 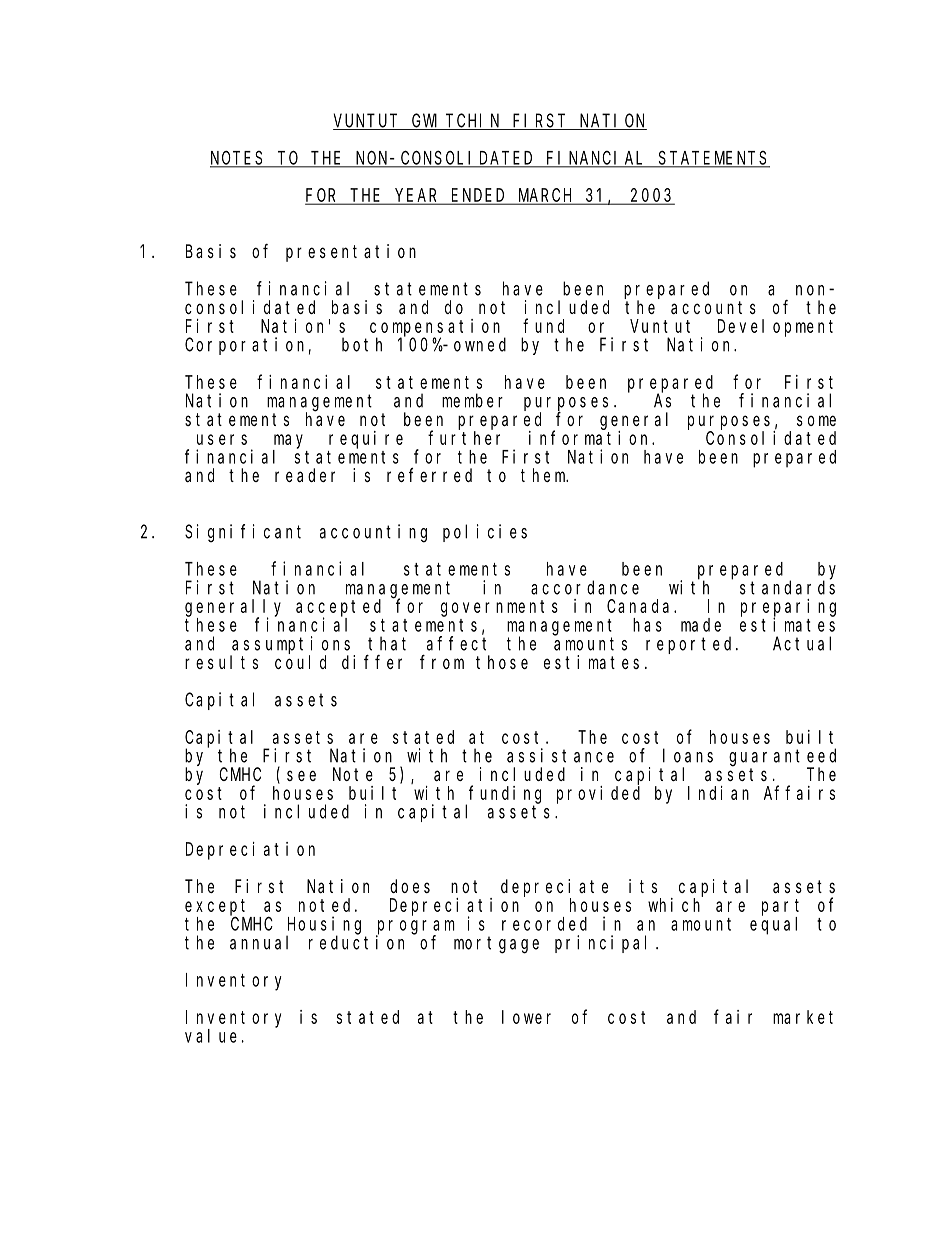 What do you see at coordinates (222, 439) in the document?
I see `users` at bounding box center [222, 439].
